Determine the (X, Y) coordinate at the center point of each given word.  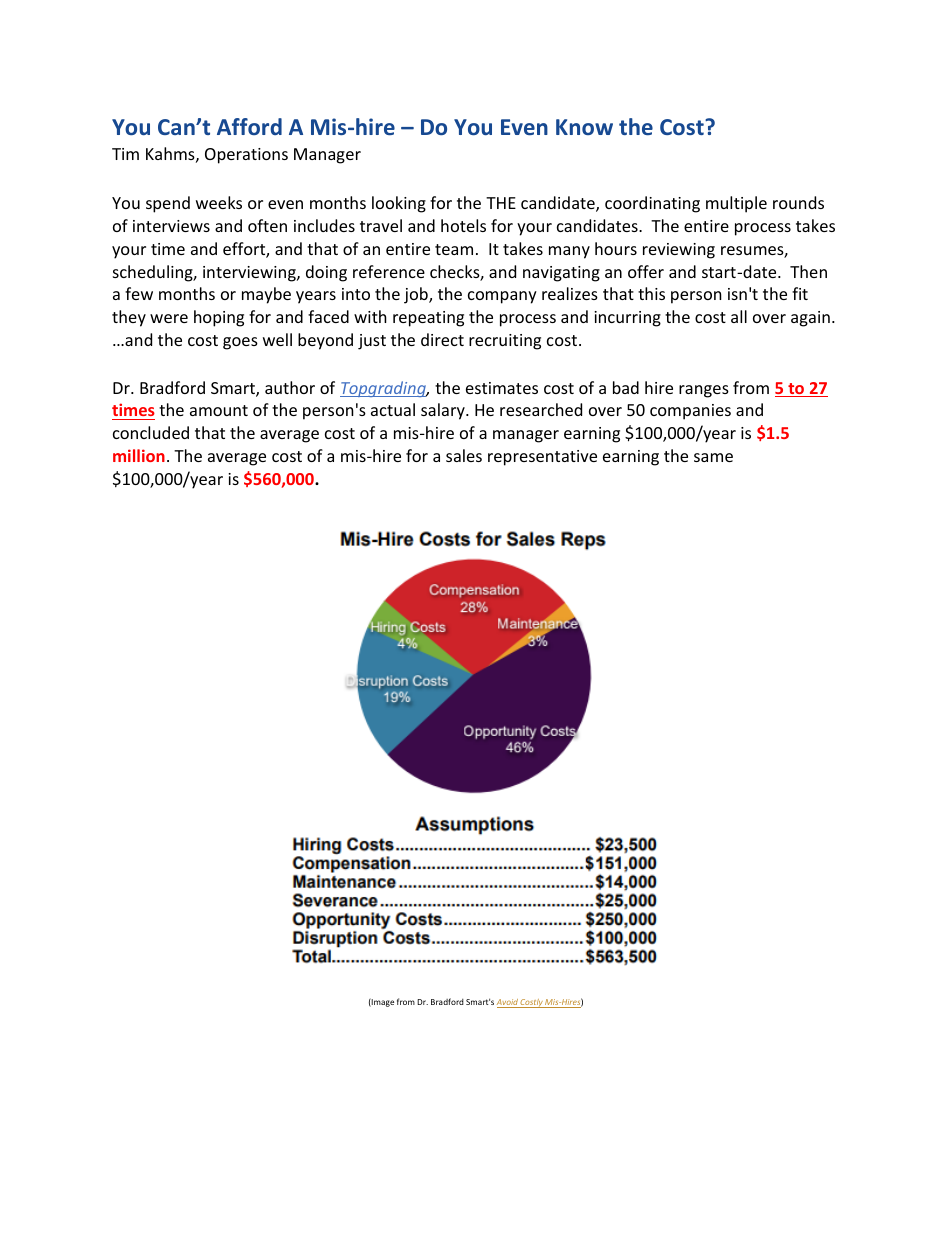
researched (541, 409)
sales (464, 455)
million (139, 455)
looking (399, 204)
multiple (736, 204)
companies (690, 412)
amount (219, 410)
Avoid (508, 1003)
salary (444, 411)
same (713, 457)
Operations (246, 156)
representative (542, 458)
